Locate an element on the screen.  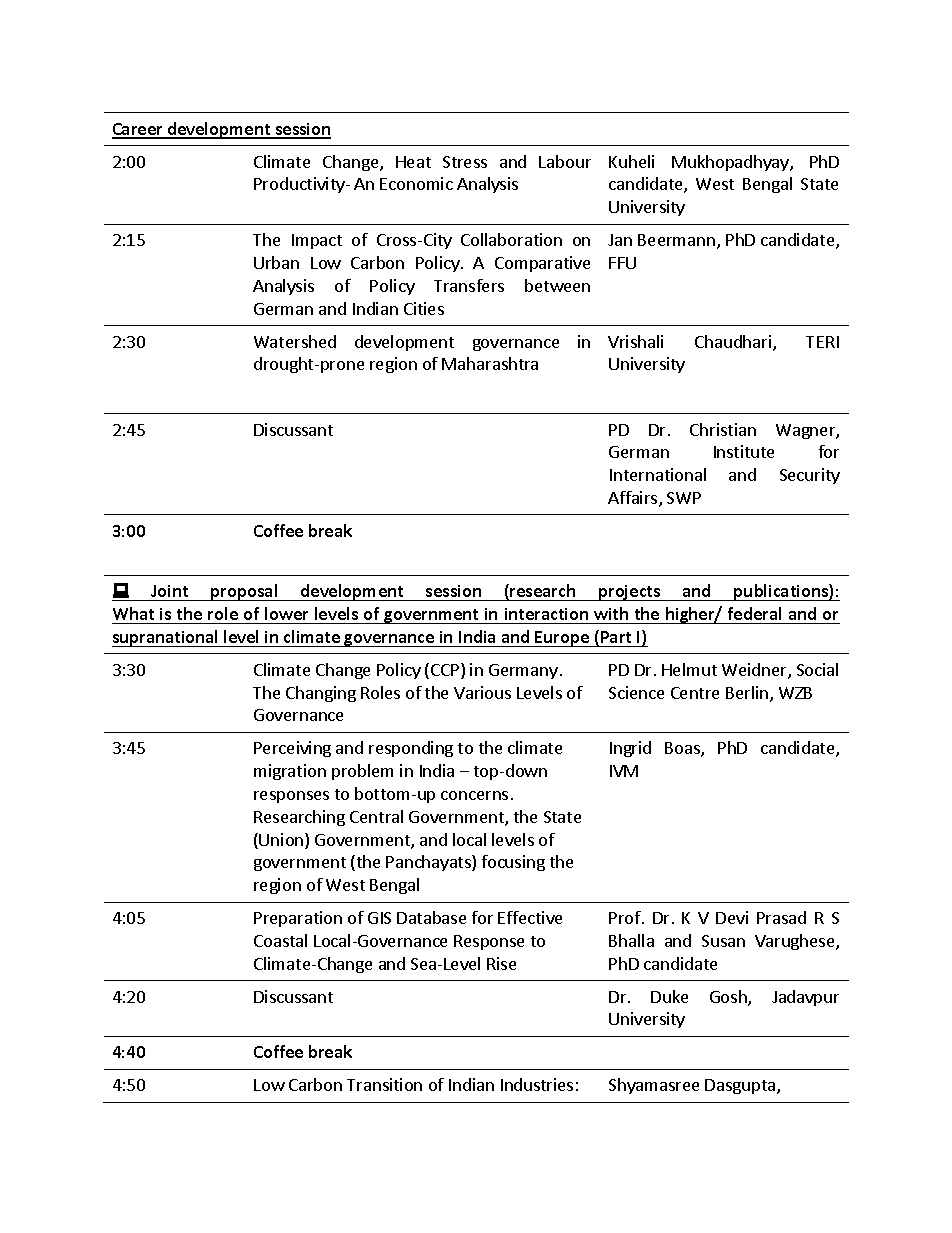
Watershed is located at coordinates (295, 341).
